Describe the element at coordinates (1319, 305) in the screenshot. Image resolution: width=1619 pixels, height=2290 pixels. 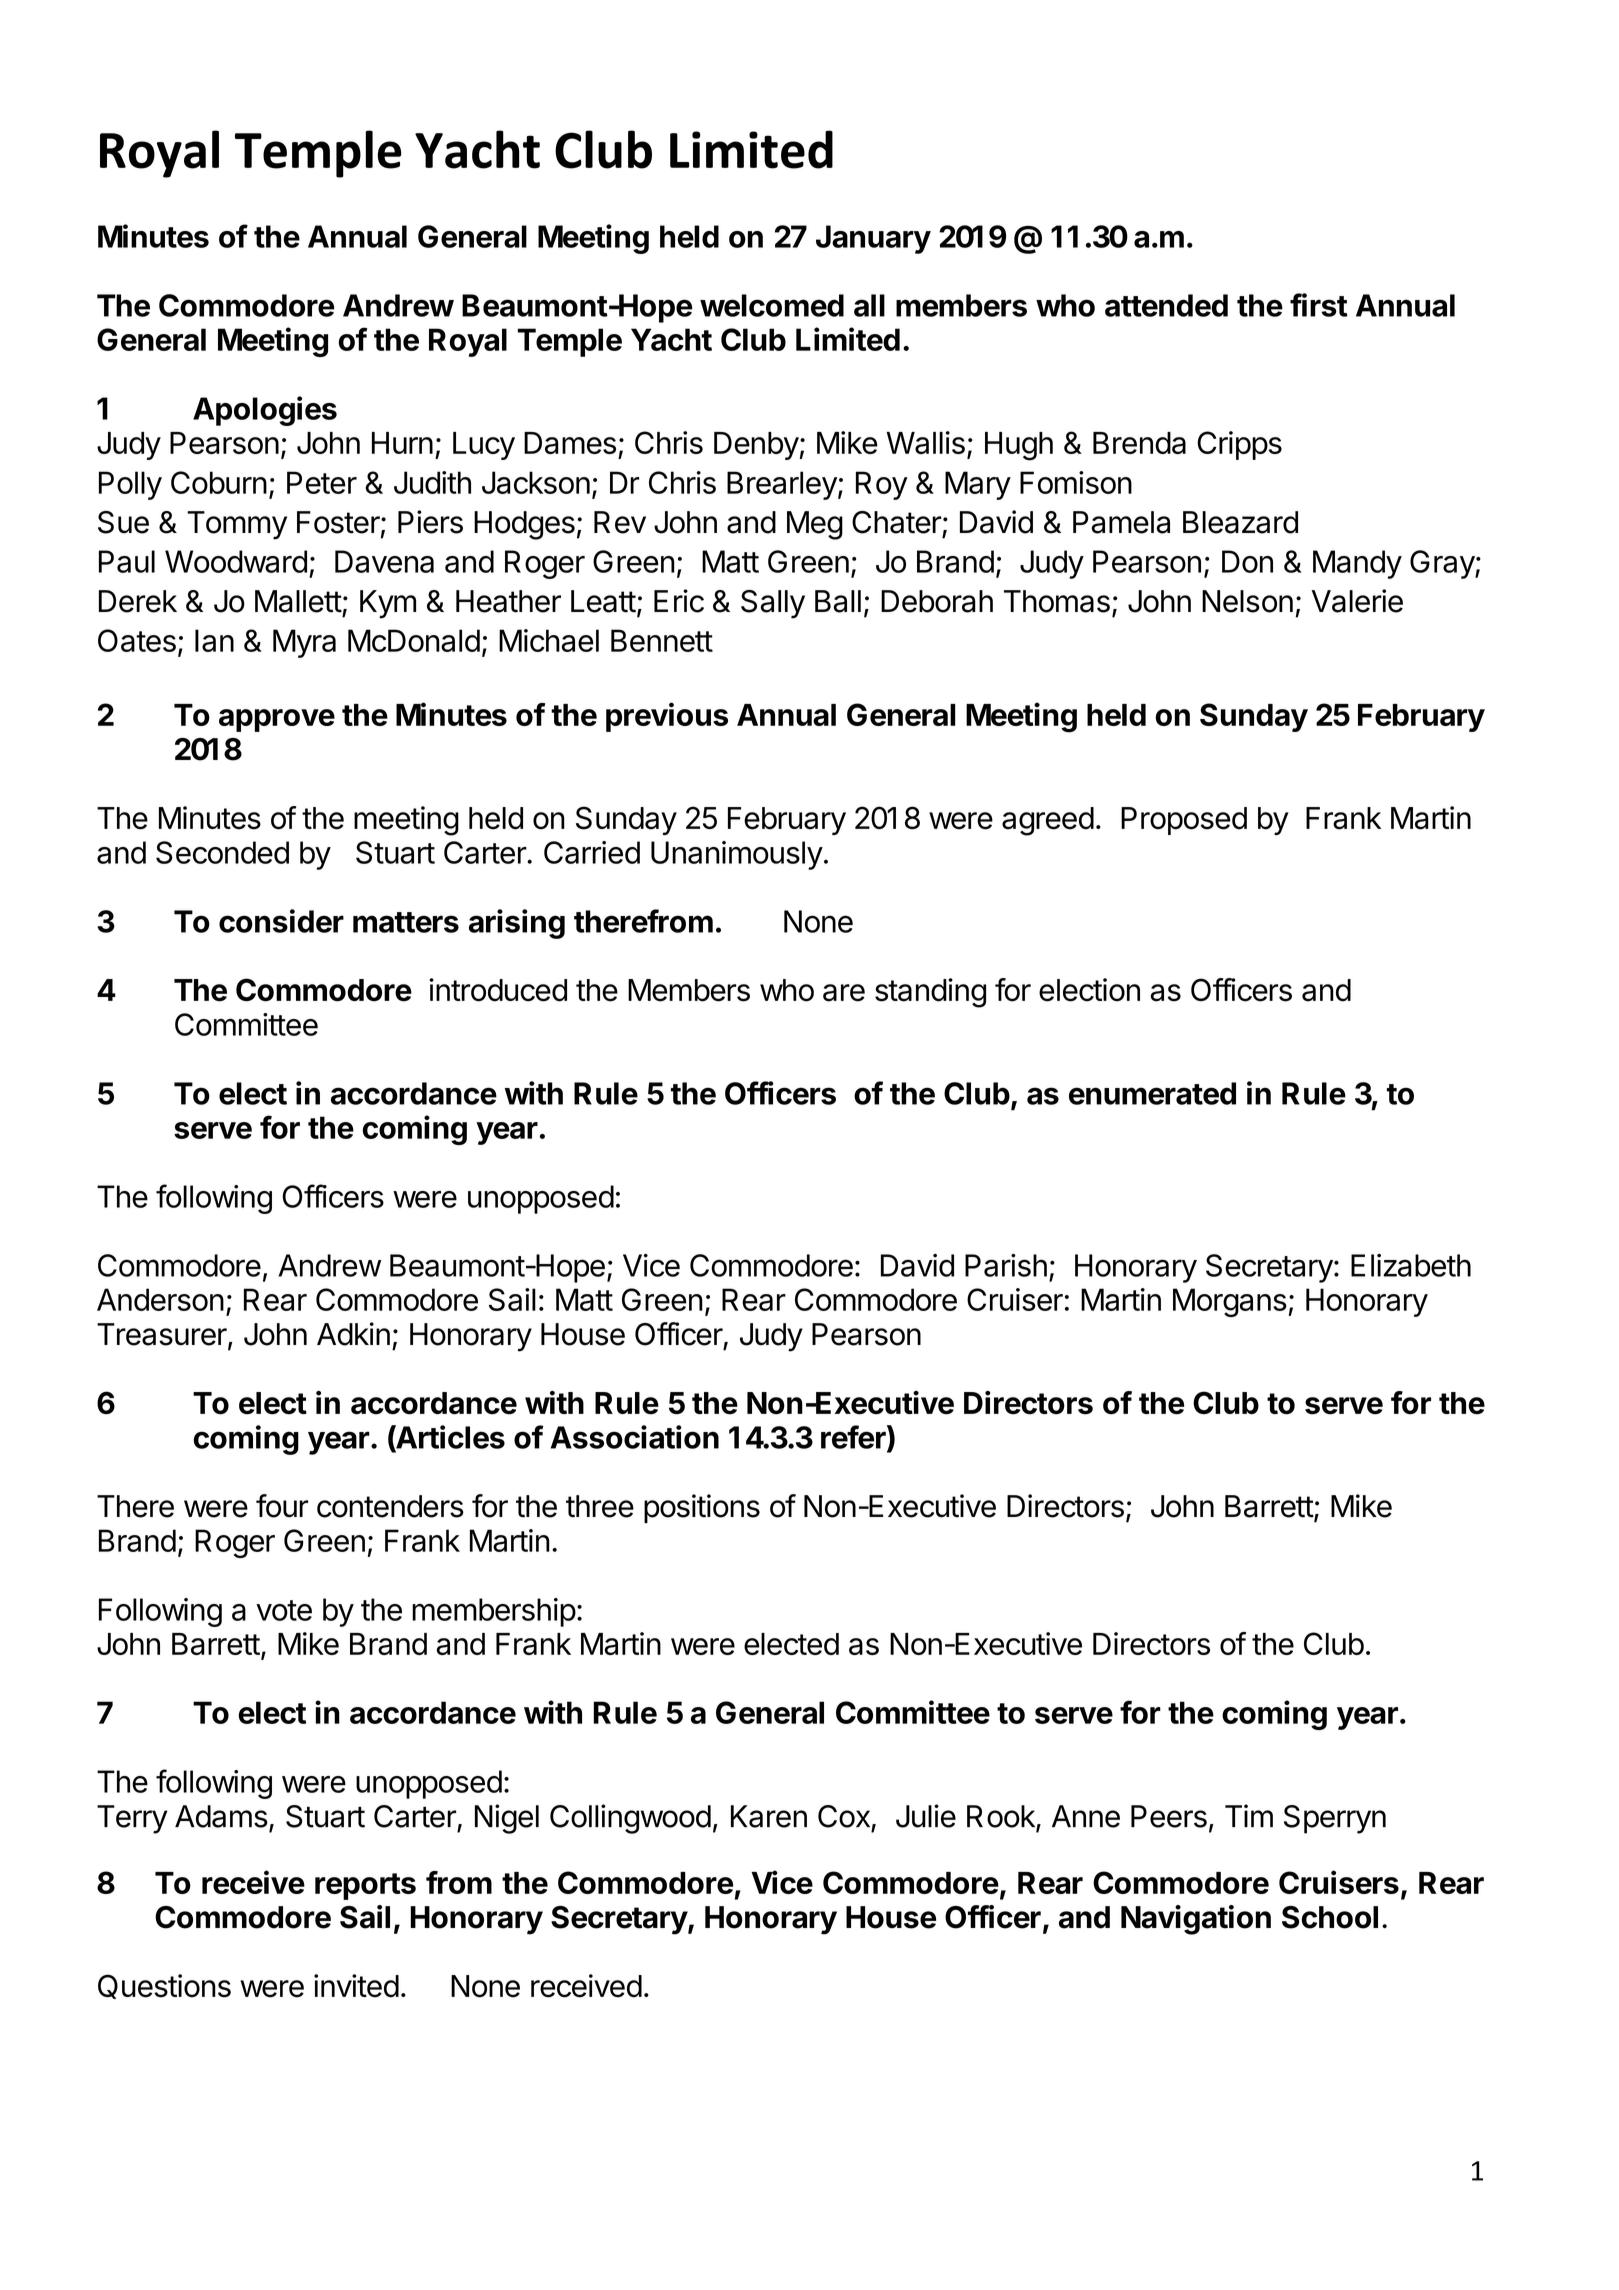
I see `first` at that location.
